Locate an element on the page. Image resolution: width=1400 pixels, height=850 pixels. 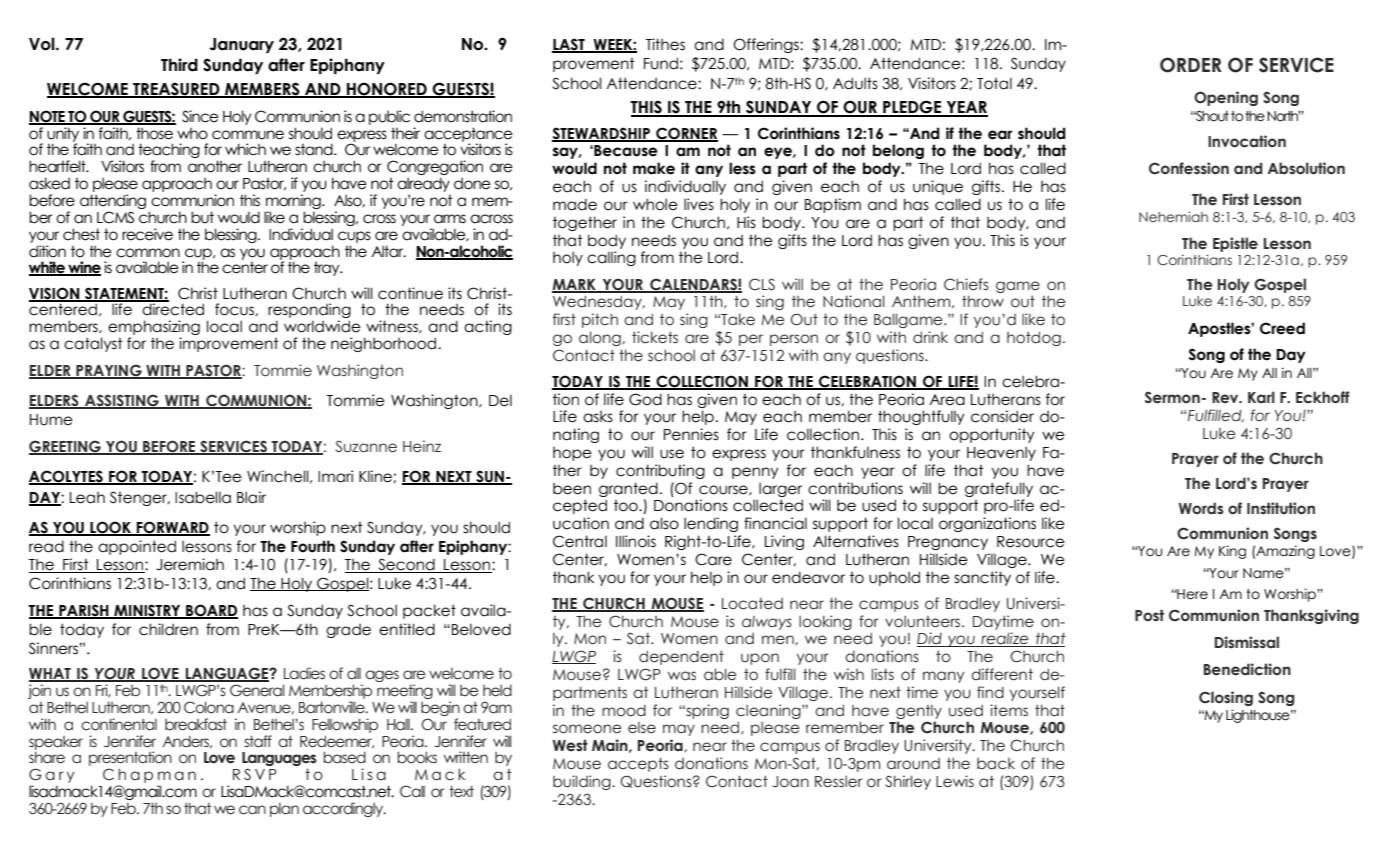
BOARD is located at coordinates (211, 611).
